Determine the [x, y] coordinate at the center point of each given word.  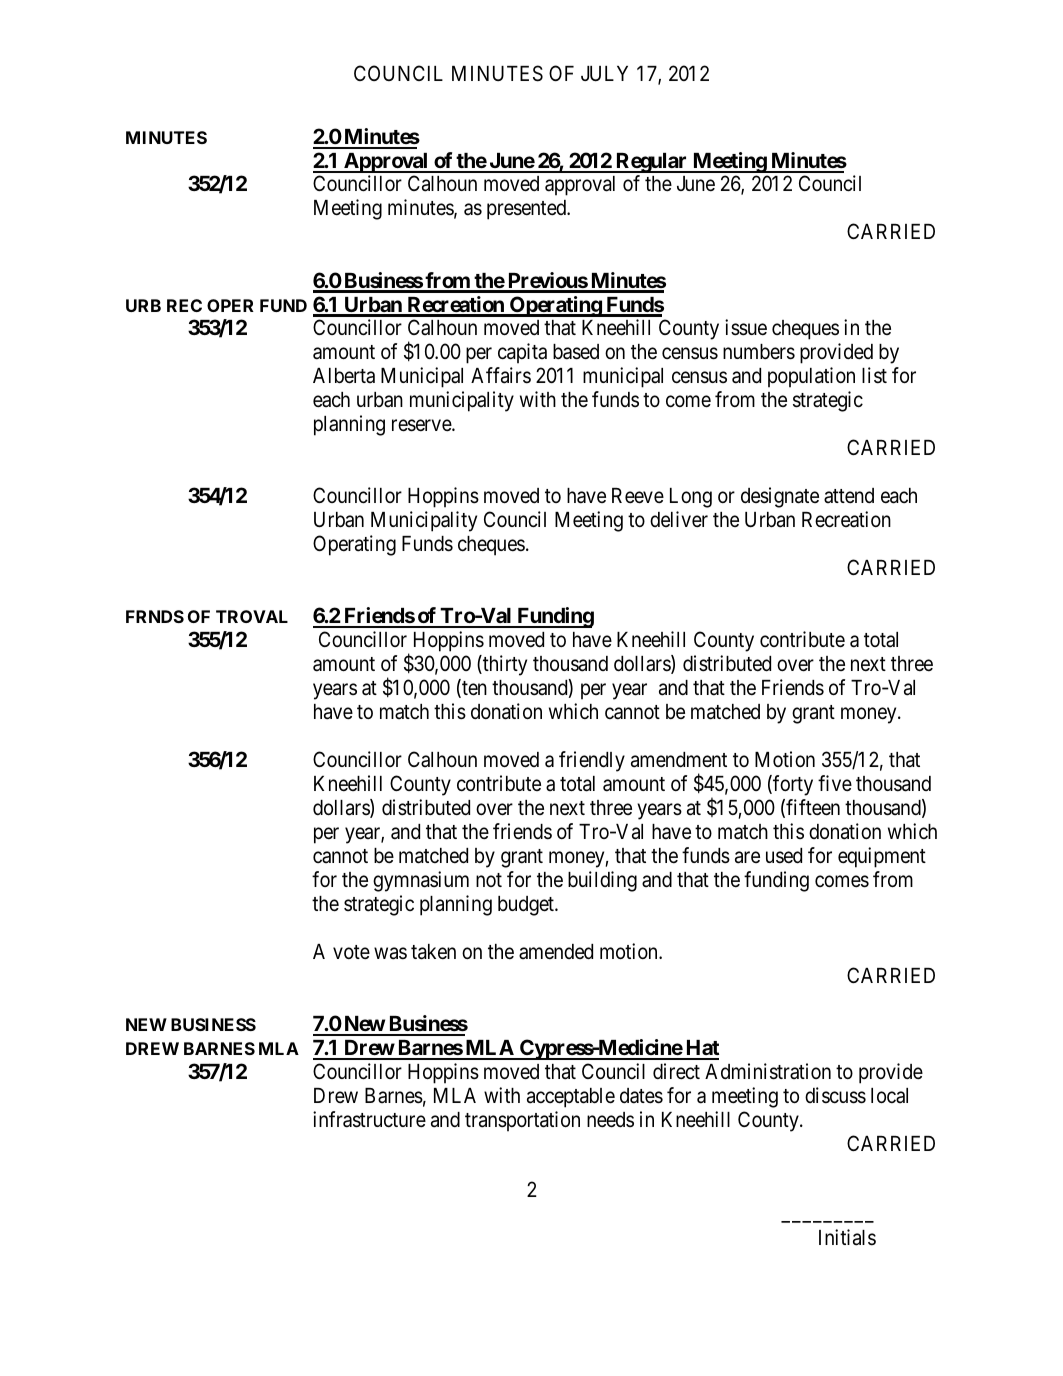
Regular [652, 163]
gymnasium [421, 881]
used [784, 856]
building [602, 881]
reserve [422, 426]
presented [527, 210]
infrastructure [369, 1119]
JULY [604, 74]
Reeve [638, 496]
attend [849, 496]
